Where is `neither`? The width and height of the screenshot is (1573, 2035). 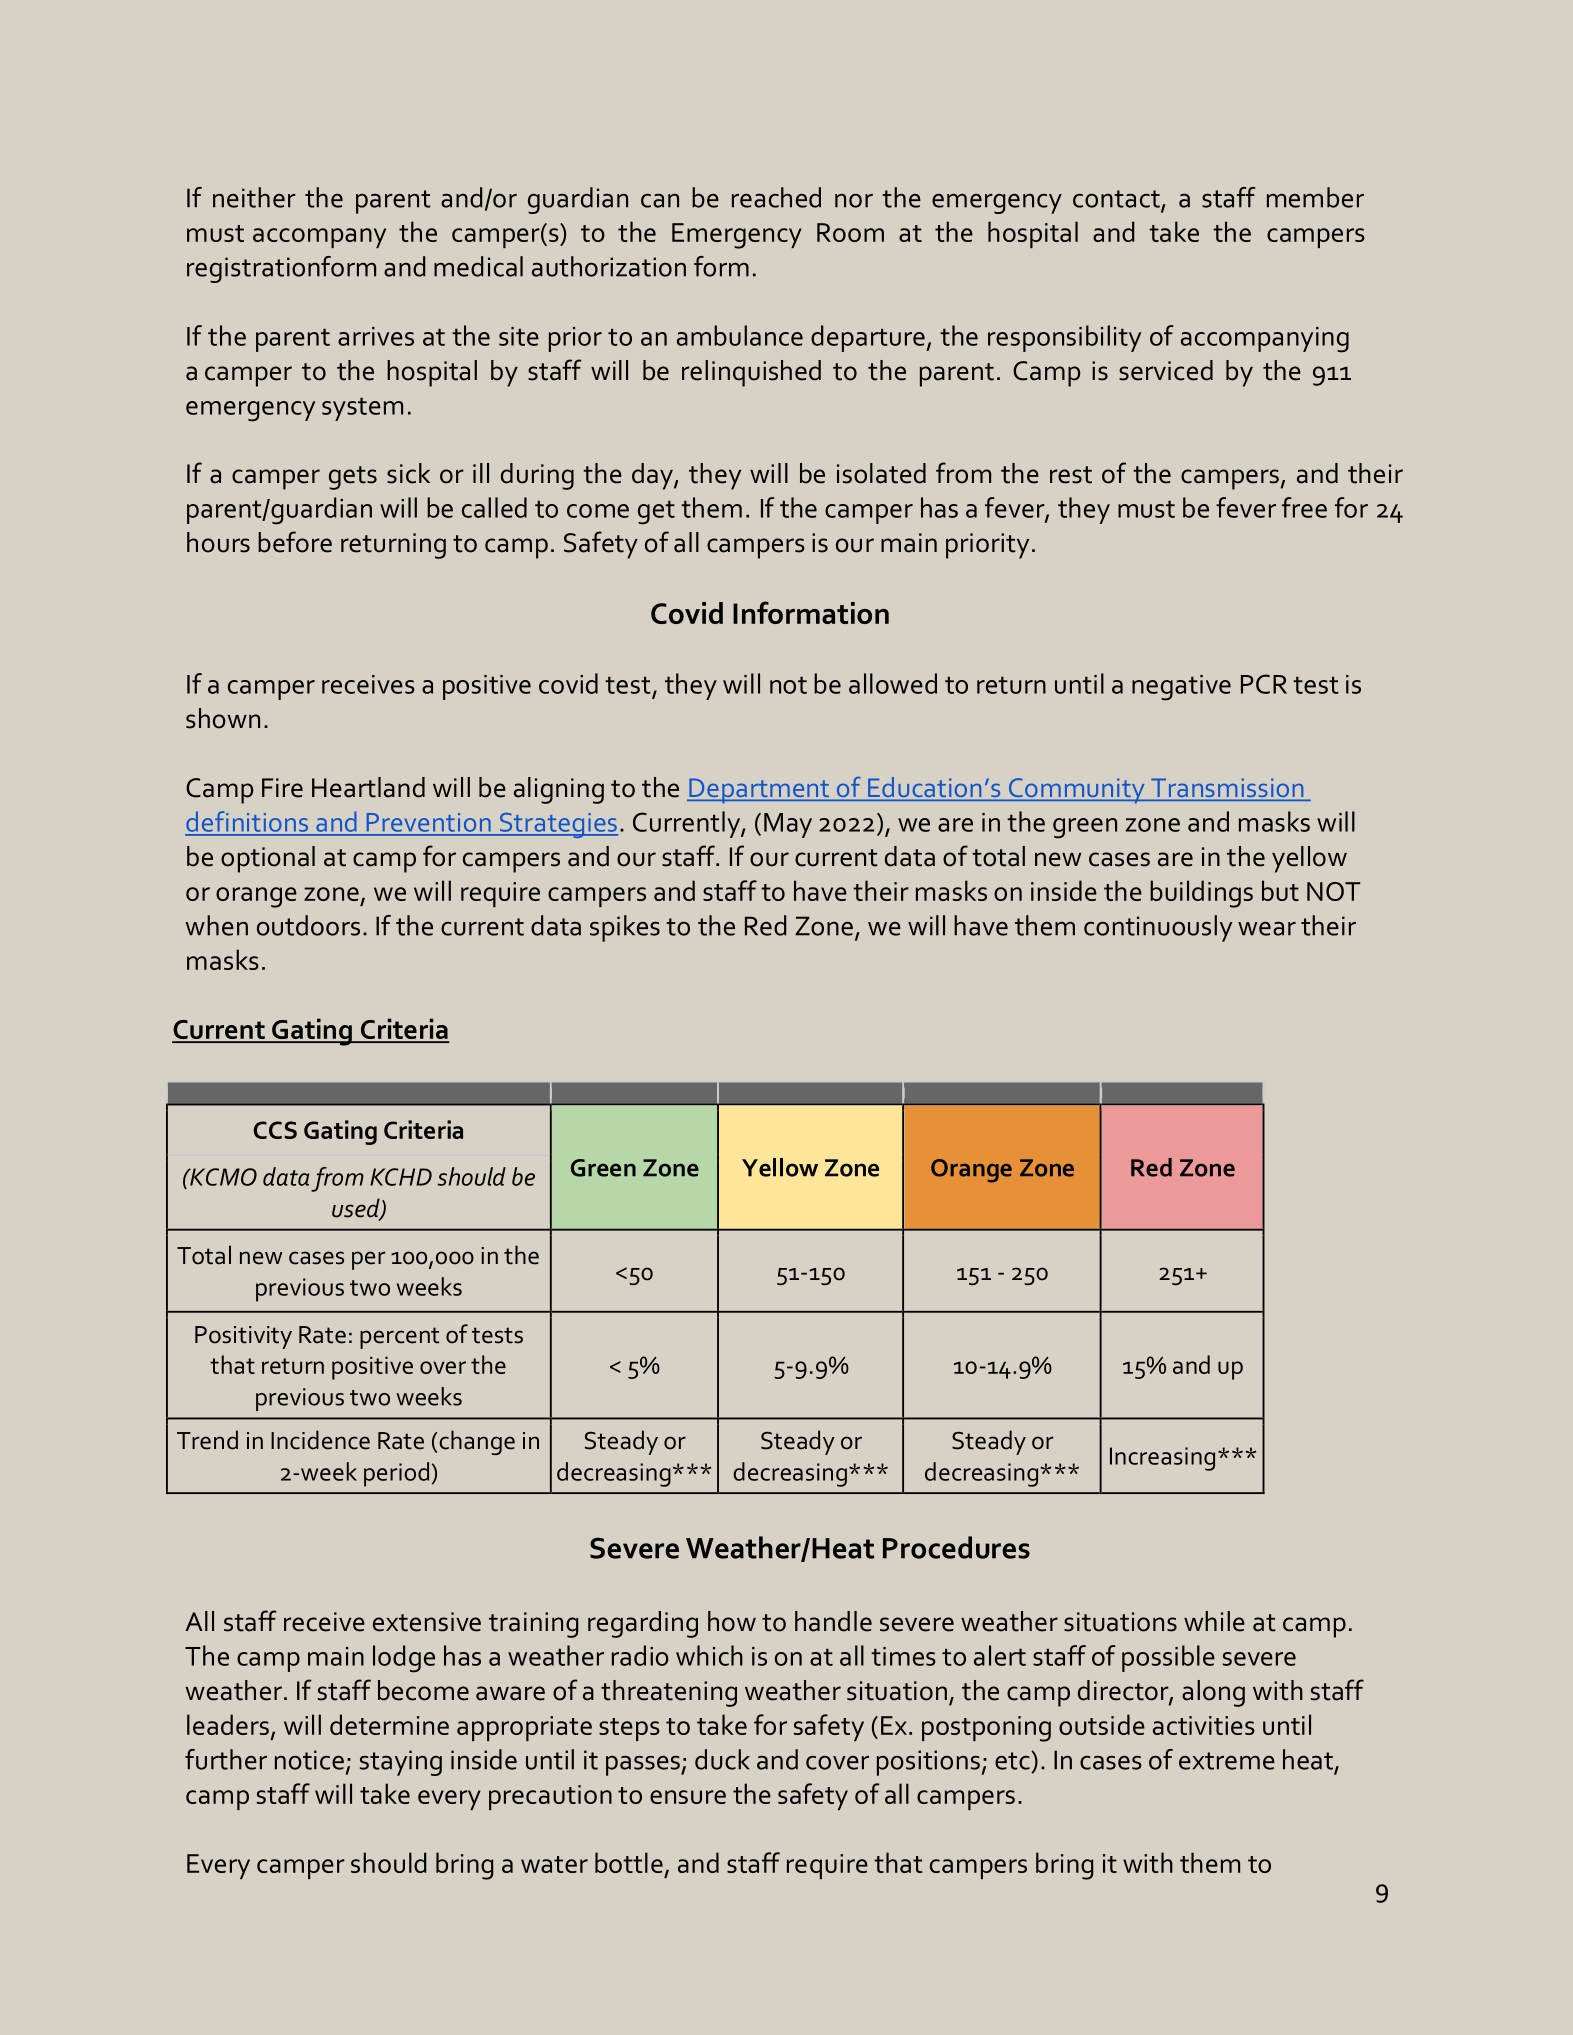 neither is located at coordinates (254, 197).
